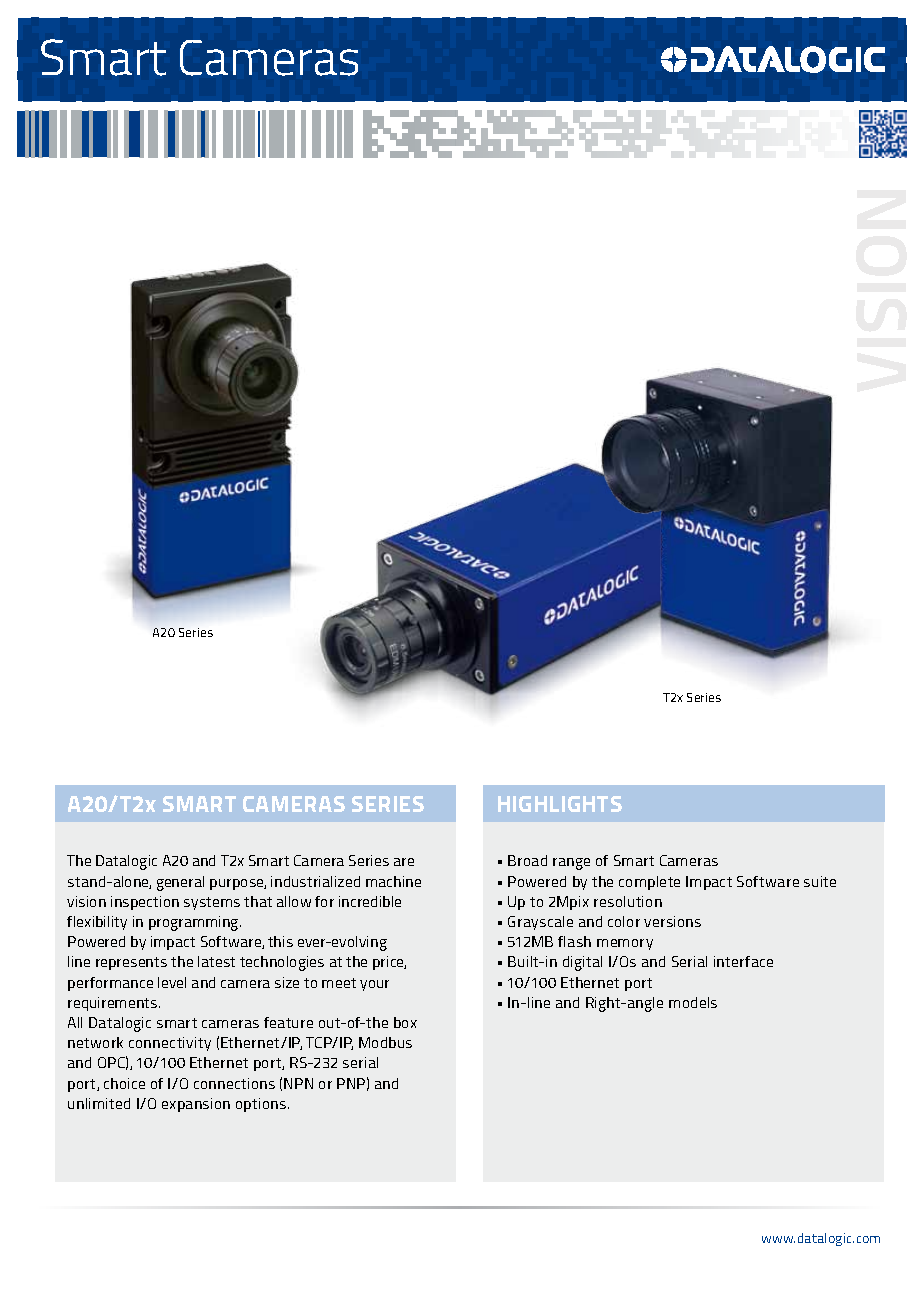  Describe the element at coordinates (571, 864) in the screenshot. I see `range` at that location.
